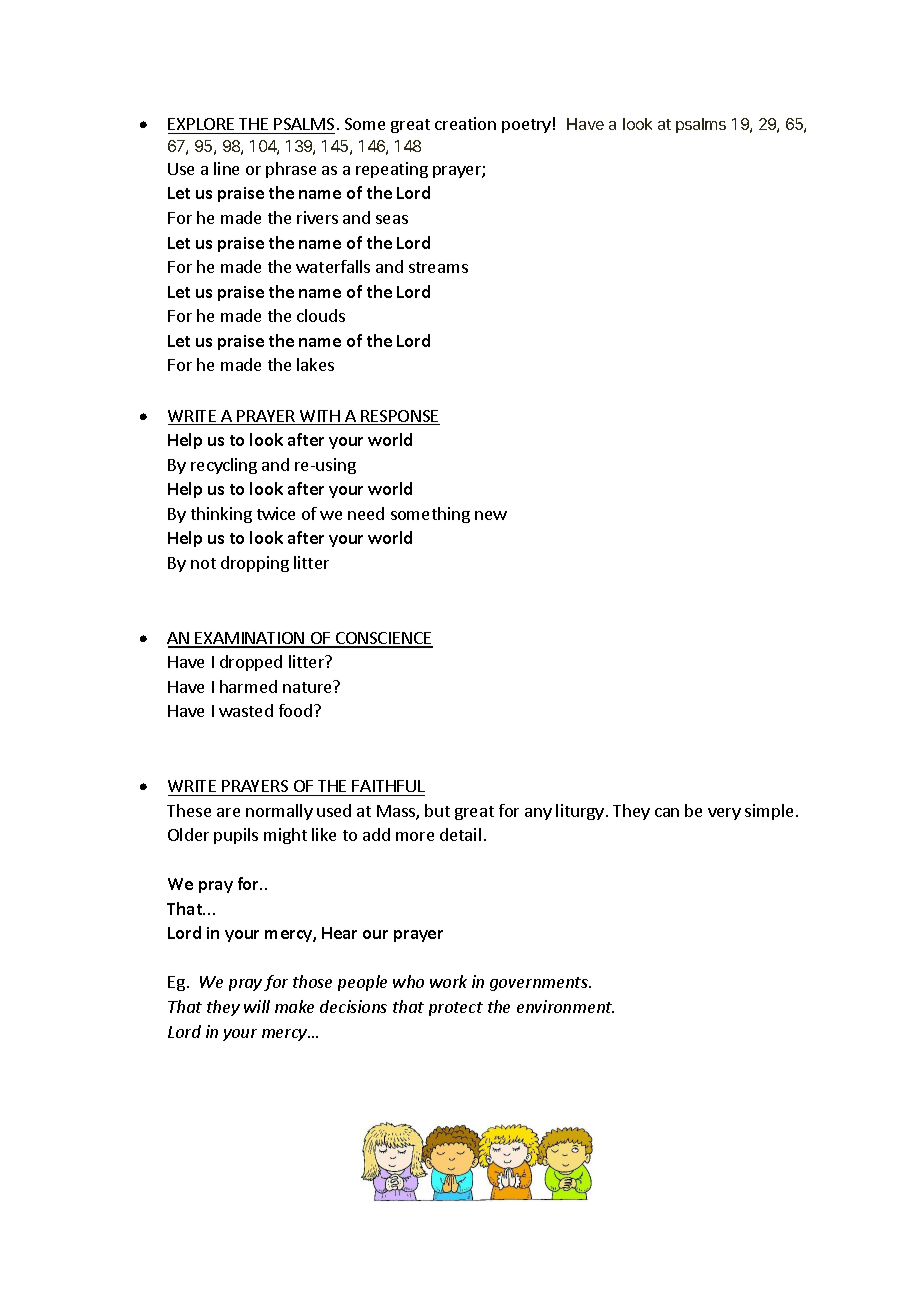 This page has width=924, height=1308. I want to click on dropping, so click(255, 564).
